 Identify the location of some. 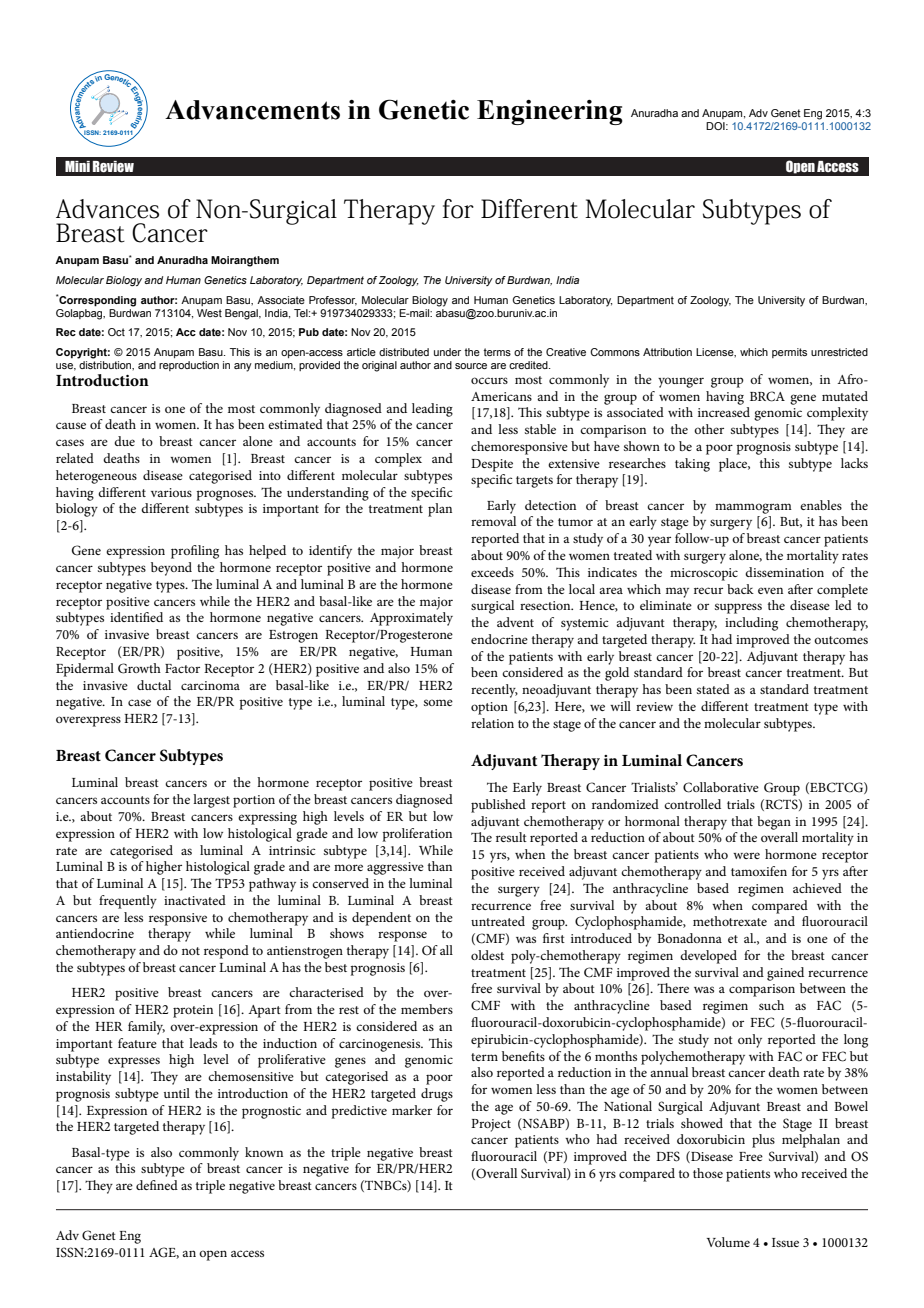
(438, 702).
